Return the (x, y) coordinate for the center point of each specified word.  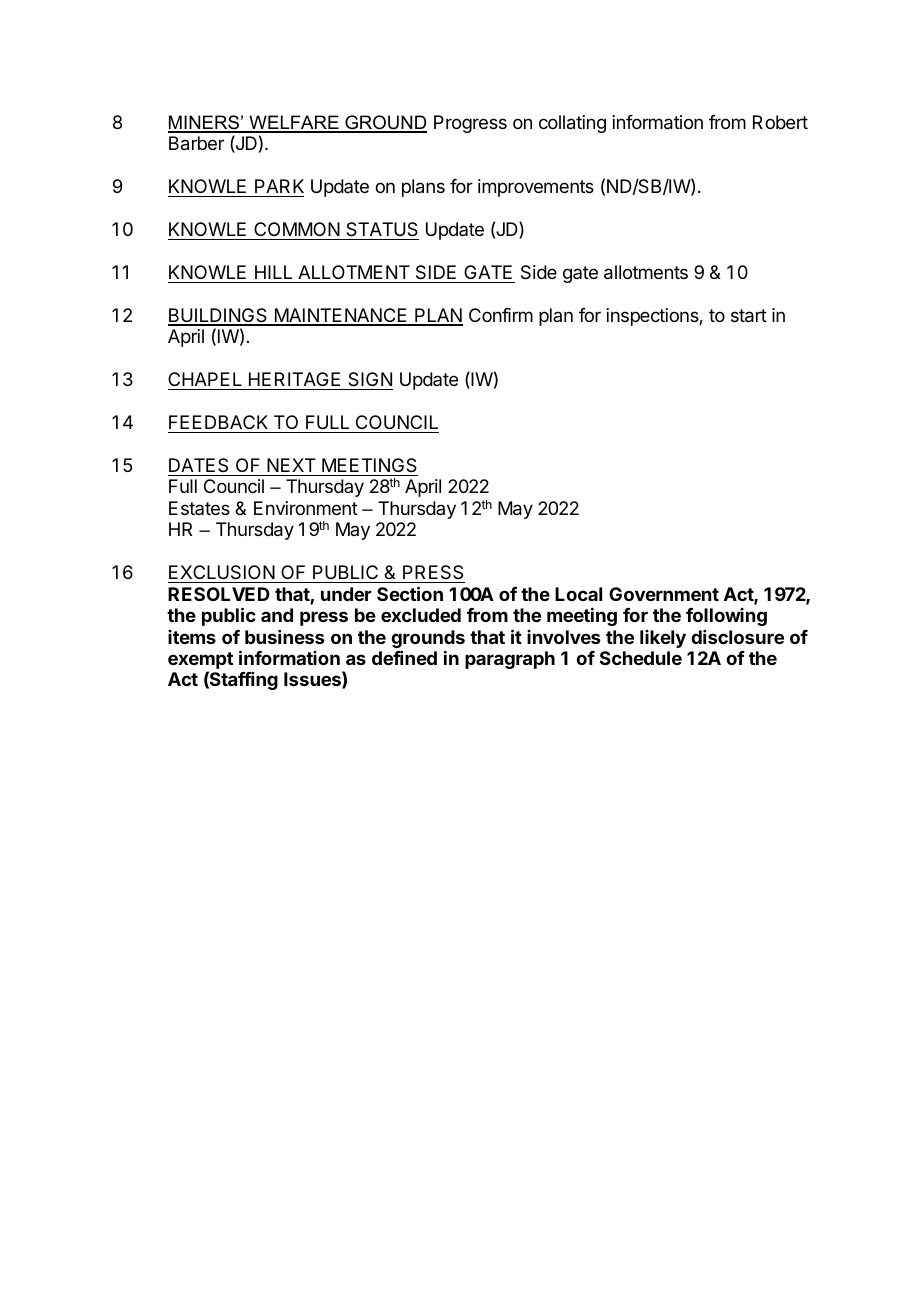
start (749, 316)
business (284, 637)
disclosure (737, 637)
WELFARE (294, 123)
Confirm (501, 315)
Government (664, 594)
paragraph (510, 660)
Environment (306, 508)
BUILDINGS (219, 316)
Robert (780, 122)
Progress (470, 124)
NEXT (291, 465)
